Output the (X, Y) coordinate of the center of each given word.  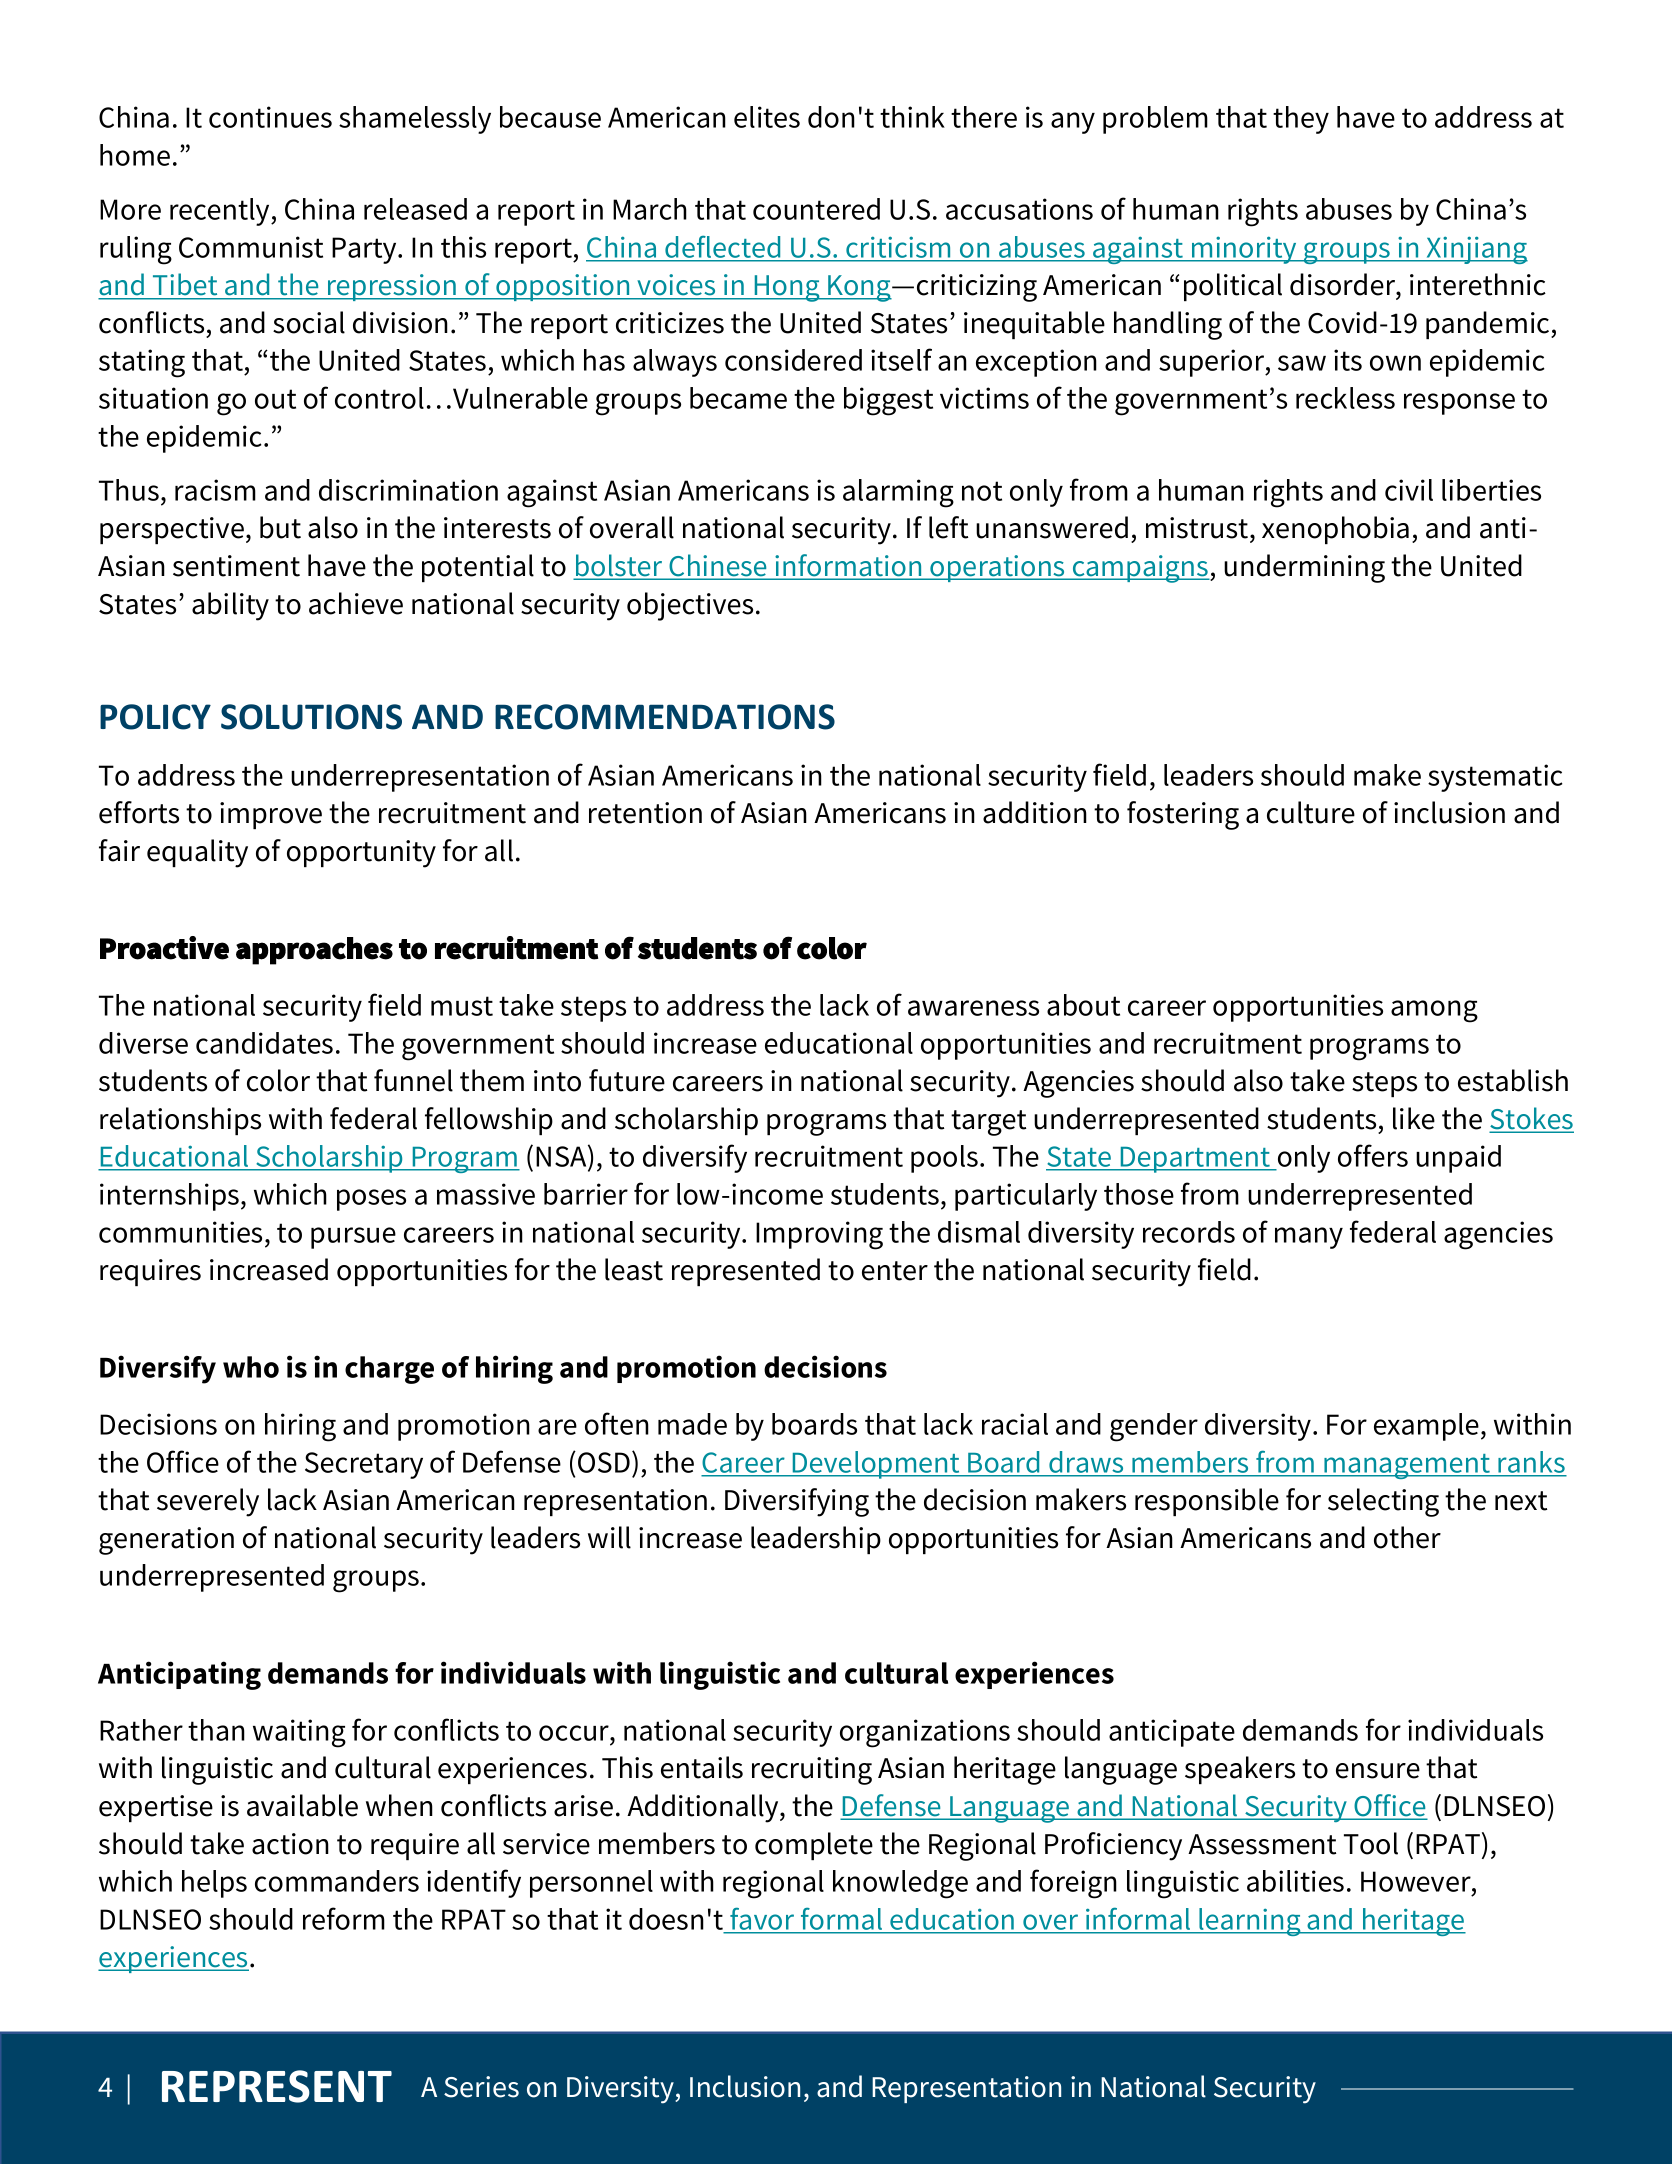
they (1301, 120)
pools (944, 1159)
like (1414, 1118)
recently (221, 212)
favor (762, 1919)
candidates (264, 1043)
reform (344, 1918)
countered (816, 209)
